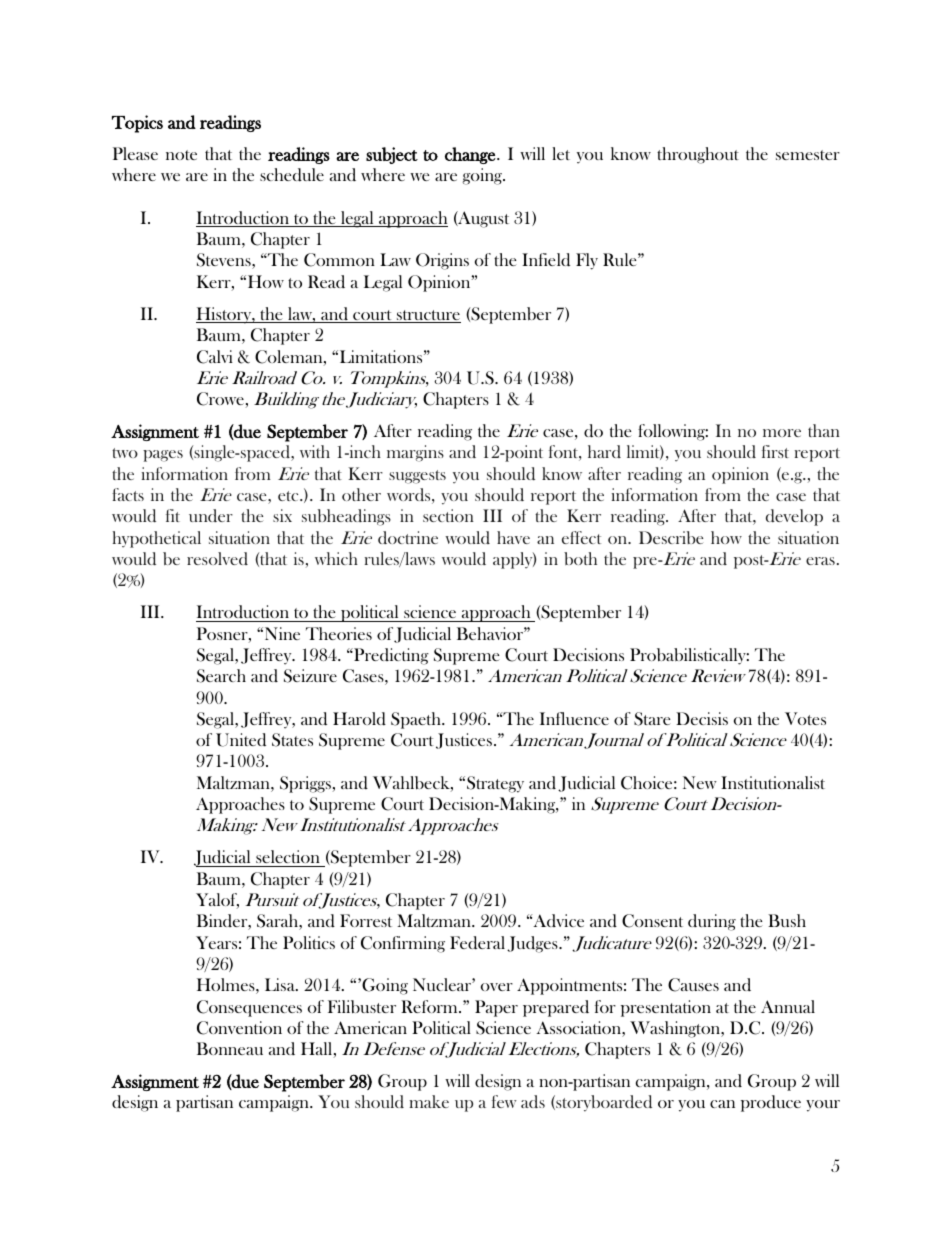 The width and height of the image is (952, 1233). Describe the element at coordinates (390, 656) in the image. I see `Predicting` at that location.
